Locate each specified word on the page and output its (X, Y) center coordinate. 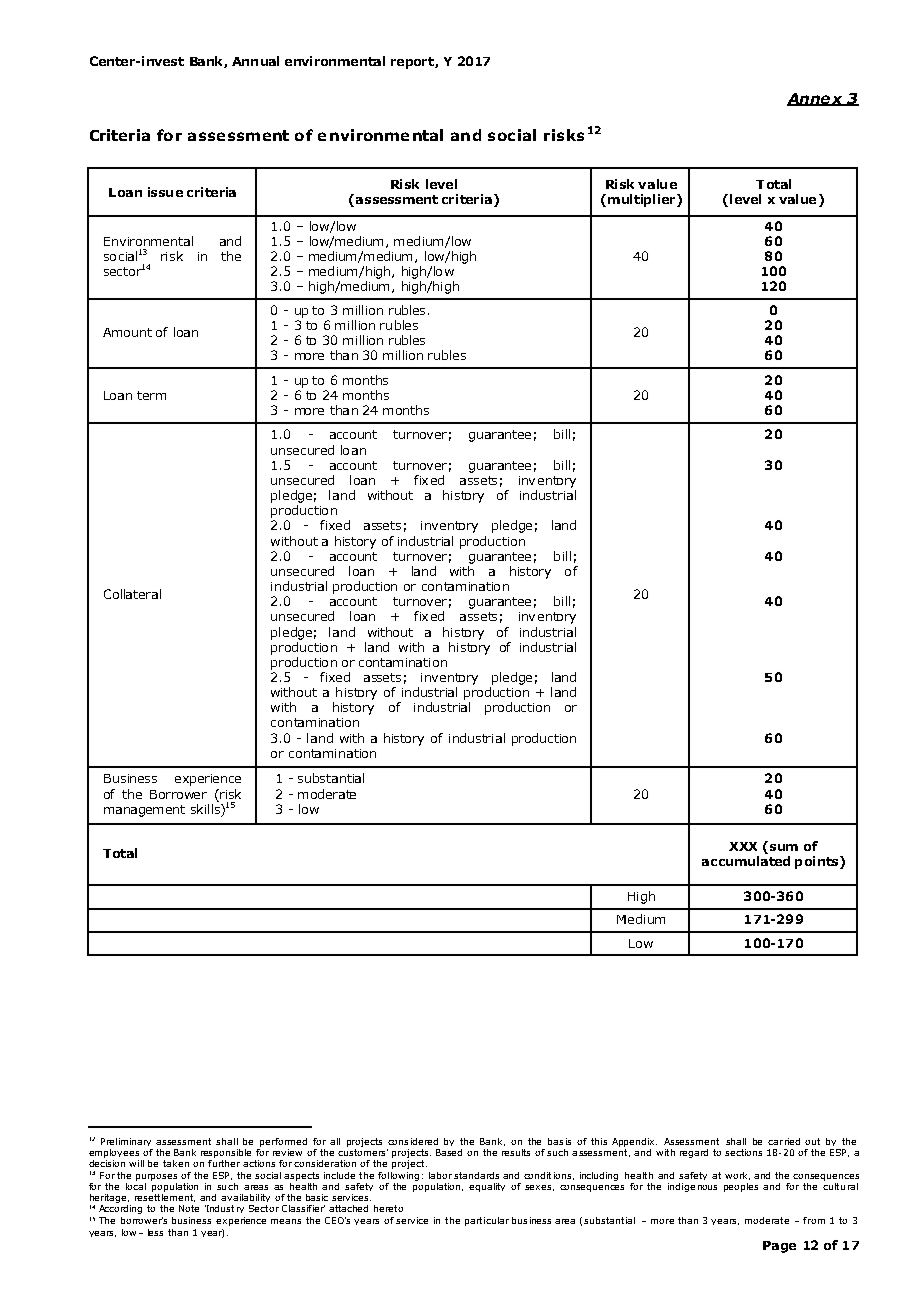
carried (784, 1141)
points (816, 862)
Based (449, 1152)
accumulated (746, 861)
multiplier (641, 200)
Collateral (132, 594)
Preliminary (126, 1142)
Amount (127, 332)
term (151, 395)
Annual (255, 61)
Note (189, 1208)
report (413, 63)
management (144, 811)
